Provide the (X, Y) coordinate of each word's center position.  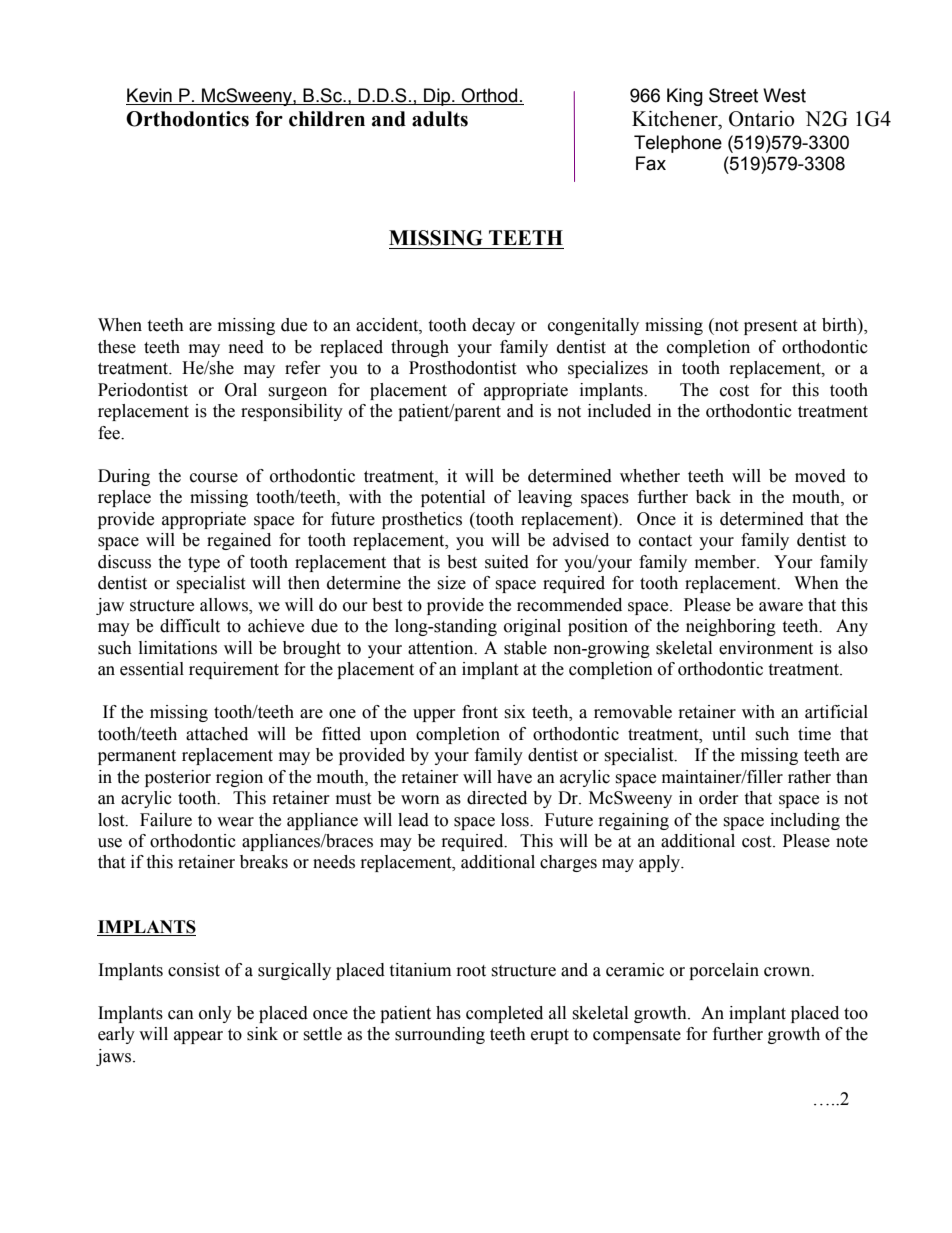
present (770, 327)
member (726, 562)
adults (440, 119)
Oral (241, 390)
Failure (166, 820)
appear (198, 1037)
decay (493, 326)
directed (497, 798)
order (719, 798)
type (204, 564)
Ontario (761, 119)
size (451, 583)
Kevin (150, 96)
